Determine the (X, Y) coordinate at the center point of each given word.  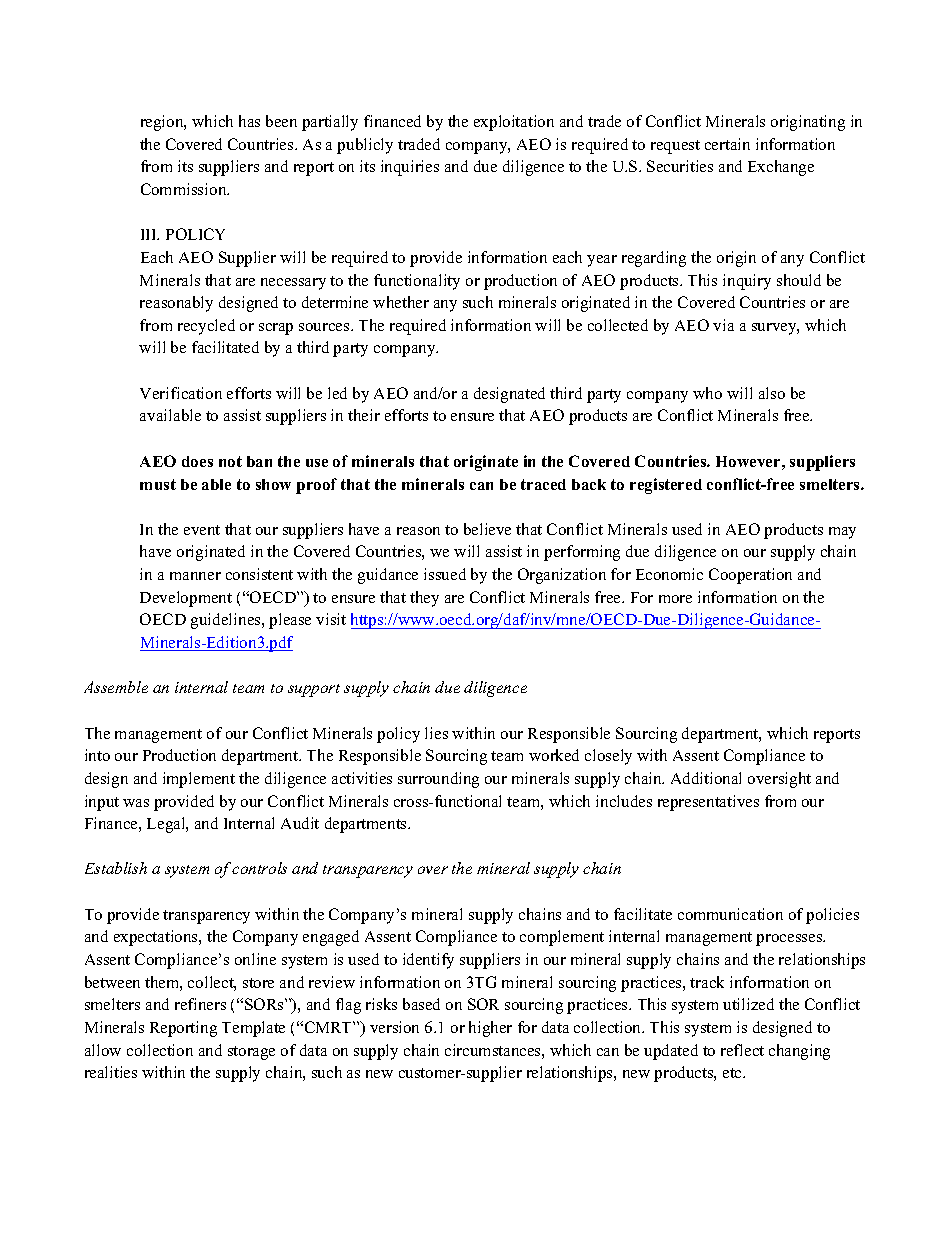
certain (727, 144)
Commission (185, 189)
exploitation (514, 123)
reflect (742, 1050)
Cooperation (750, 576)
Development (186, 599)
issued (445, 574)
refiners (200, 1004)
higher (490, 1029)
